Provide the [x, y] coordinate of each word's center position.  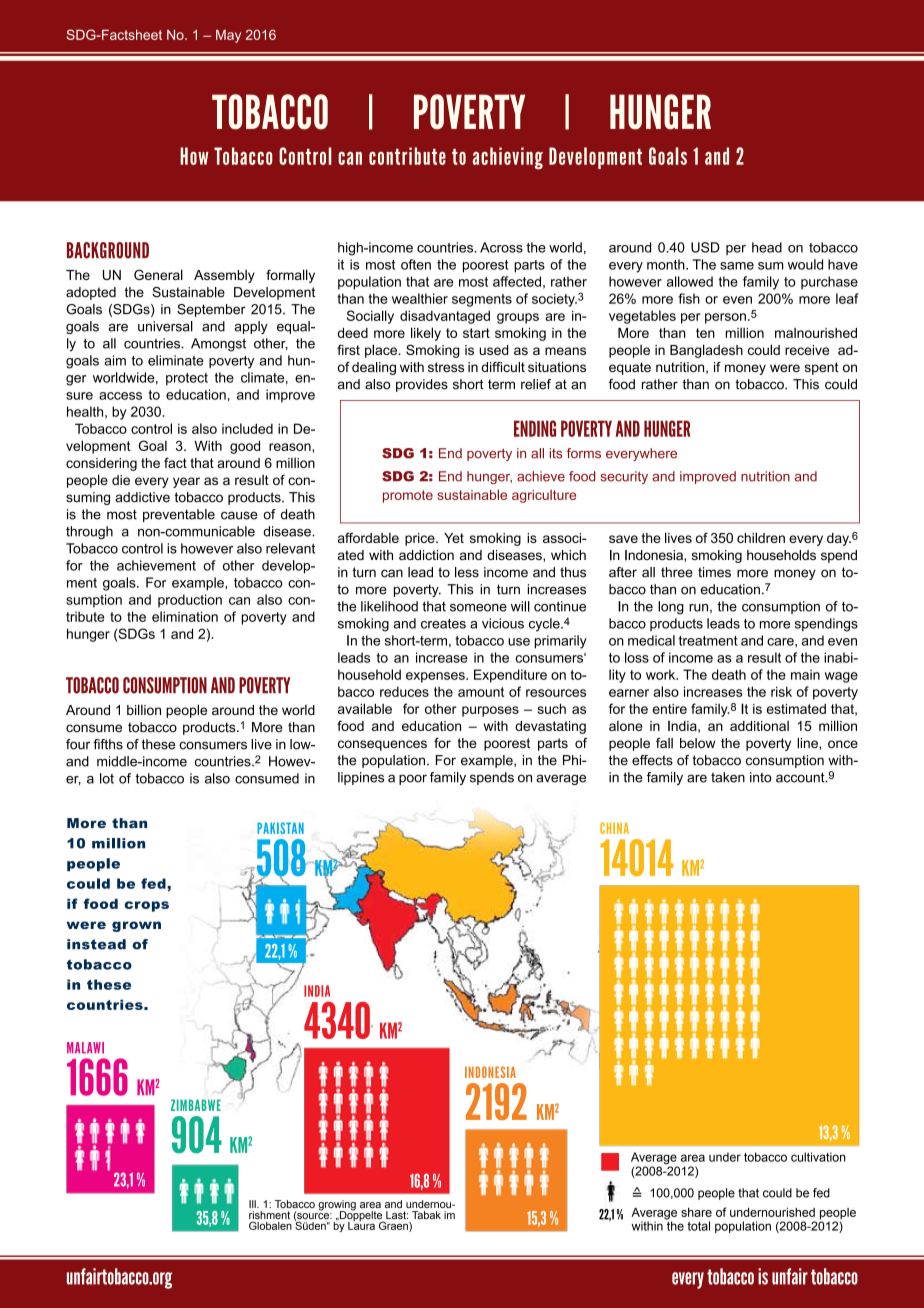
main [805, 674]
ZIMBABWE [196, 1105]
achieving [508, 158]
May [228, 36]
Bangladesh [706, 351]
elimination [185, 616]
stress [446, 367]
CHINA [614, 828]
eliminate [176, 360]
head [767, 247]
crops [147, 906]
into [761, 777]
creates [443, 624]
